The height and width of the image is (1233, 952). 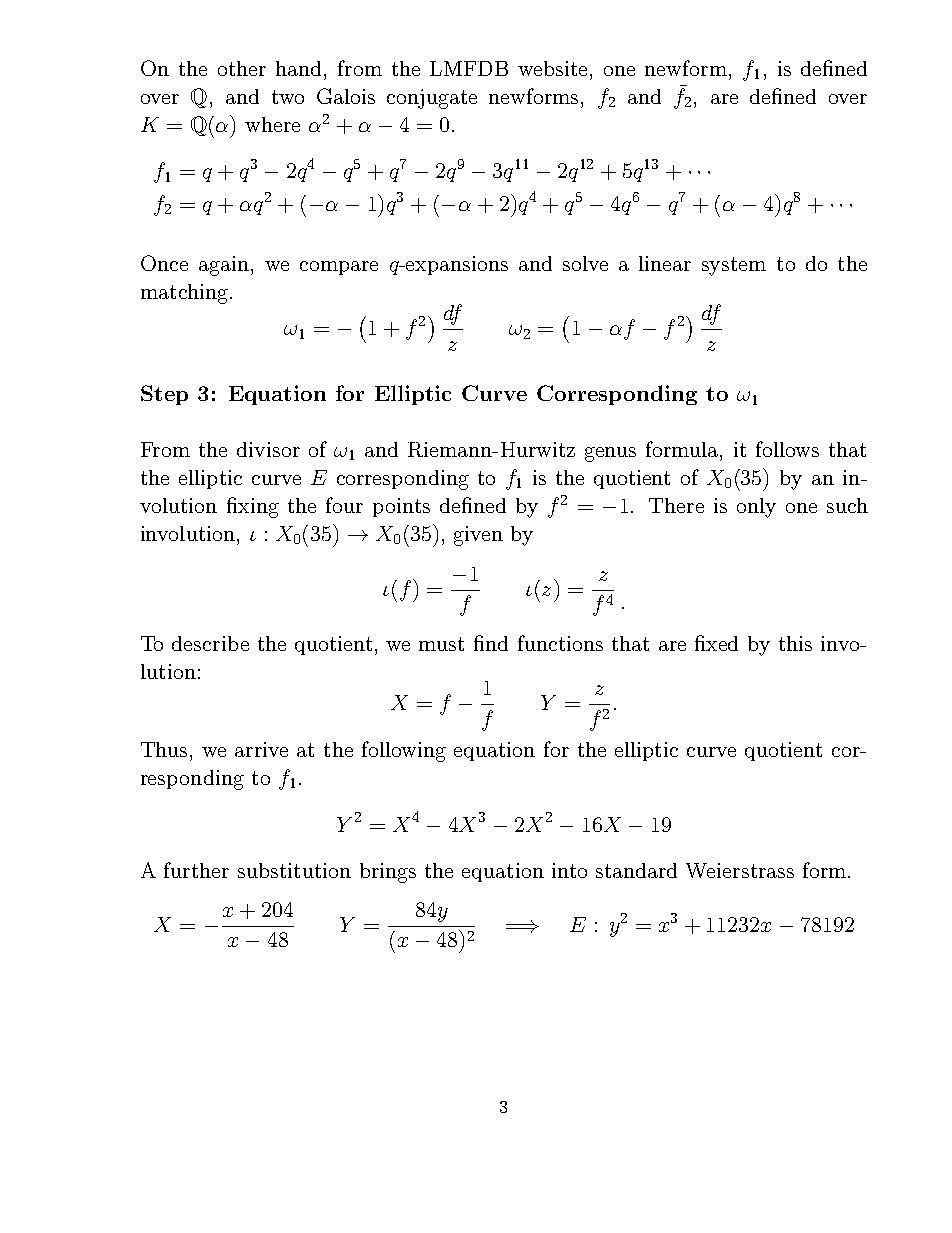 I want to click on into, so click(x=569, y=870).
